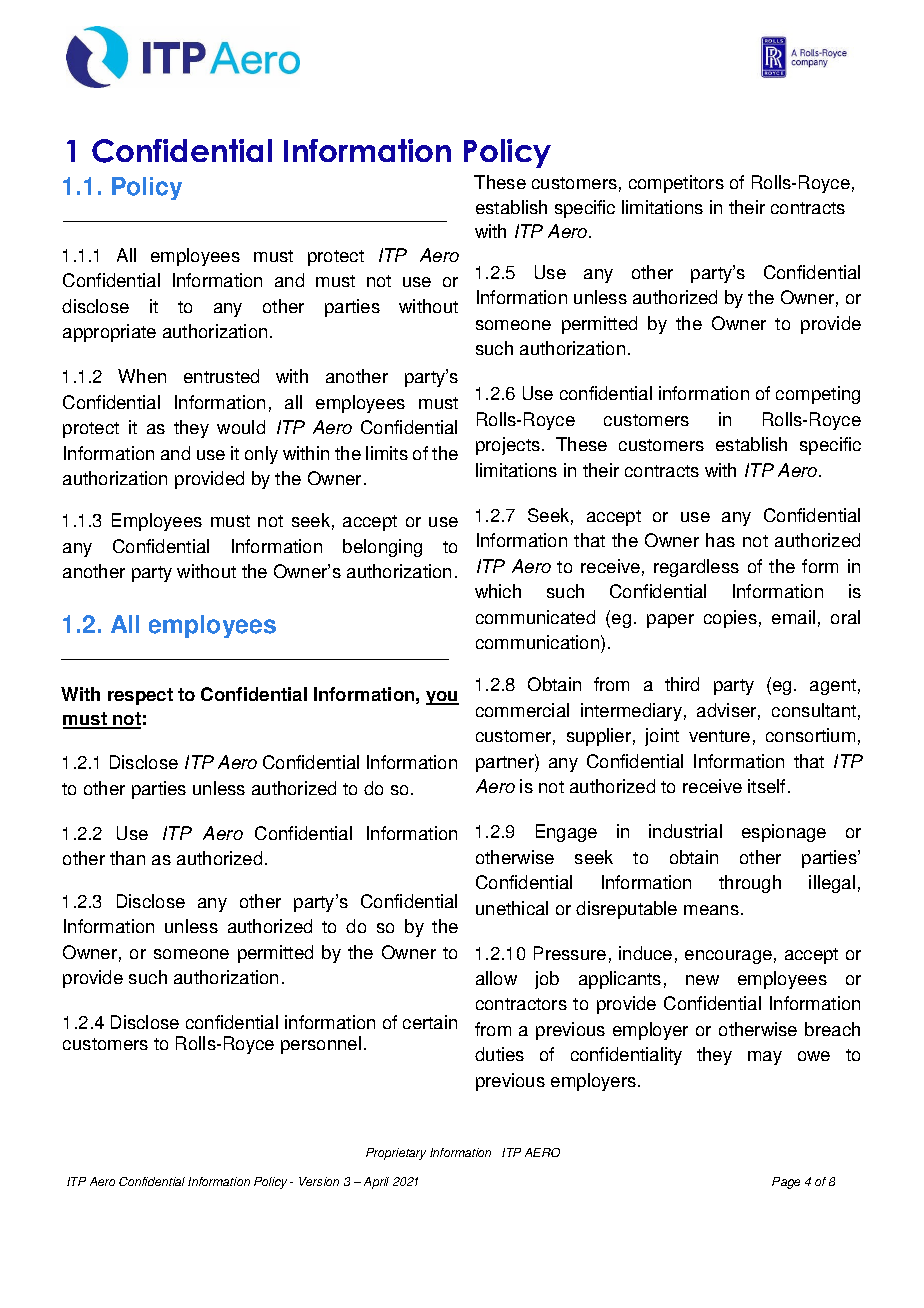 Image resolution: width=924 pixels, height=1308 pixels. What do you see at coordinates (786, 1183) in the screenshot?
I see `Page` at bounding box center [786, 1183].
